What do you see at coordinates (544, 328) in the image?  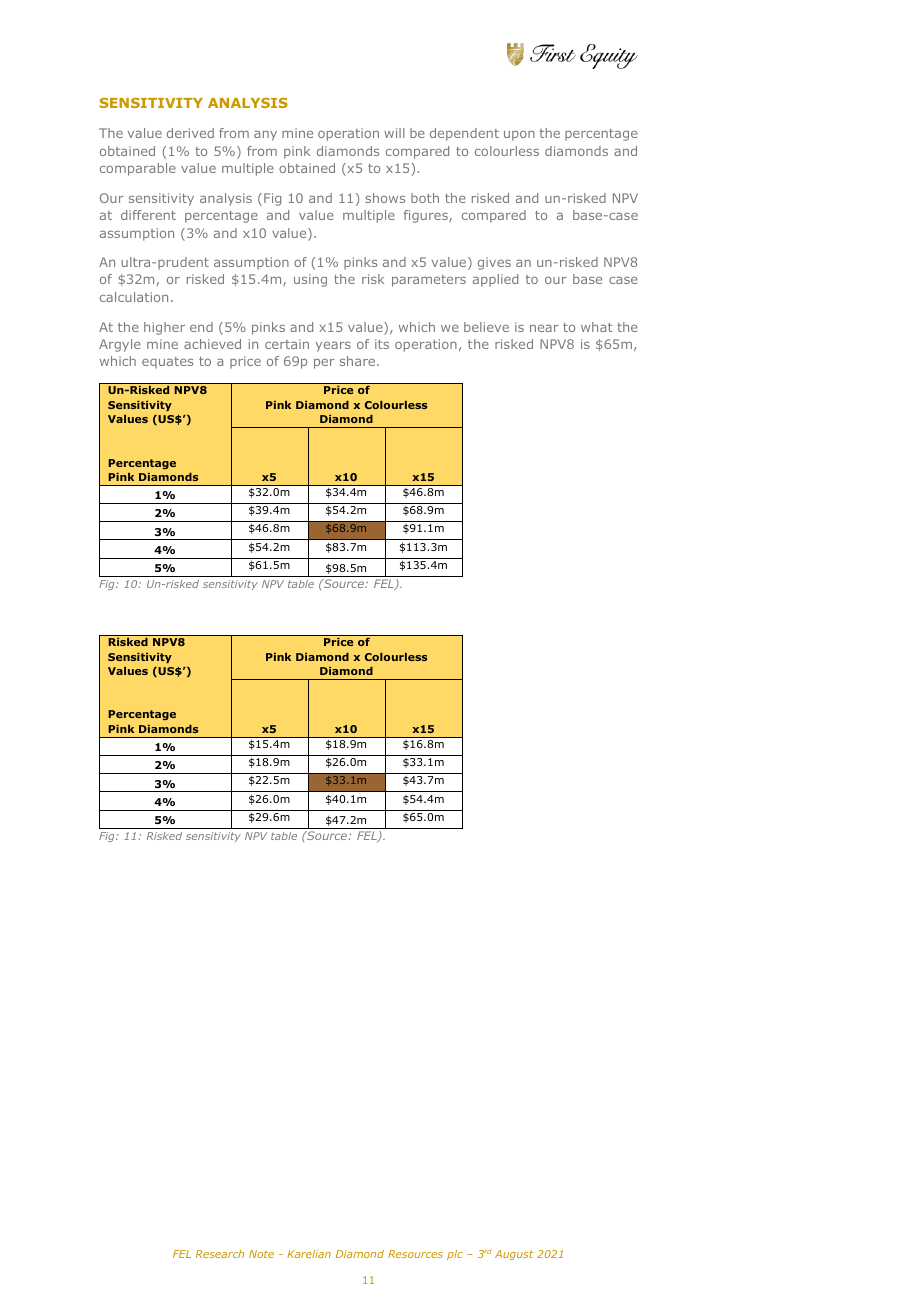 I see `near` at bounding box center [544, 328].
